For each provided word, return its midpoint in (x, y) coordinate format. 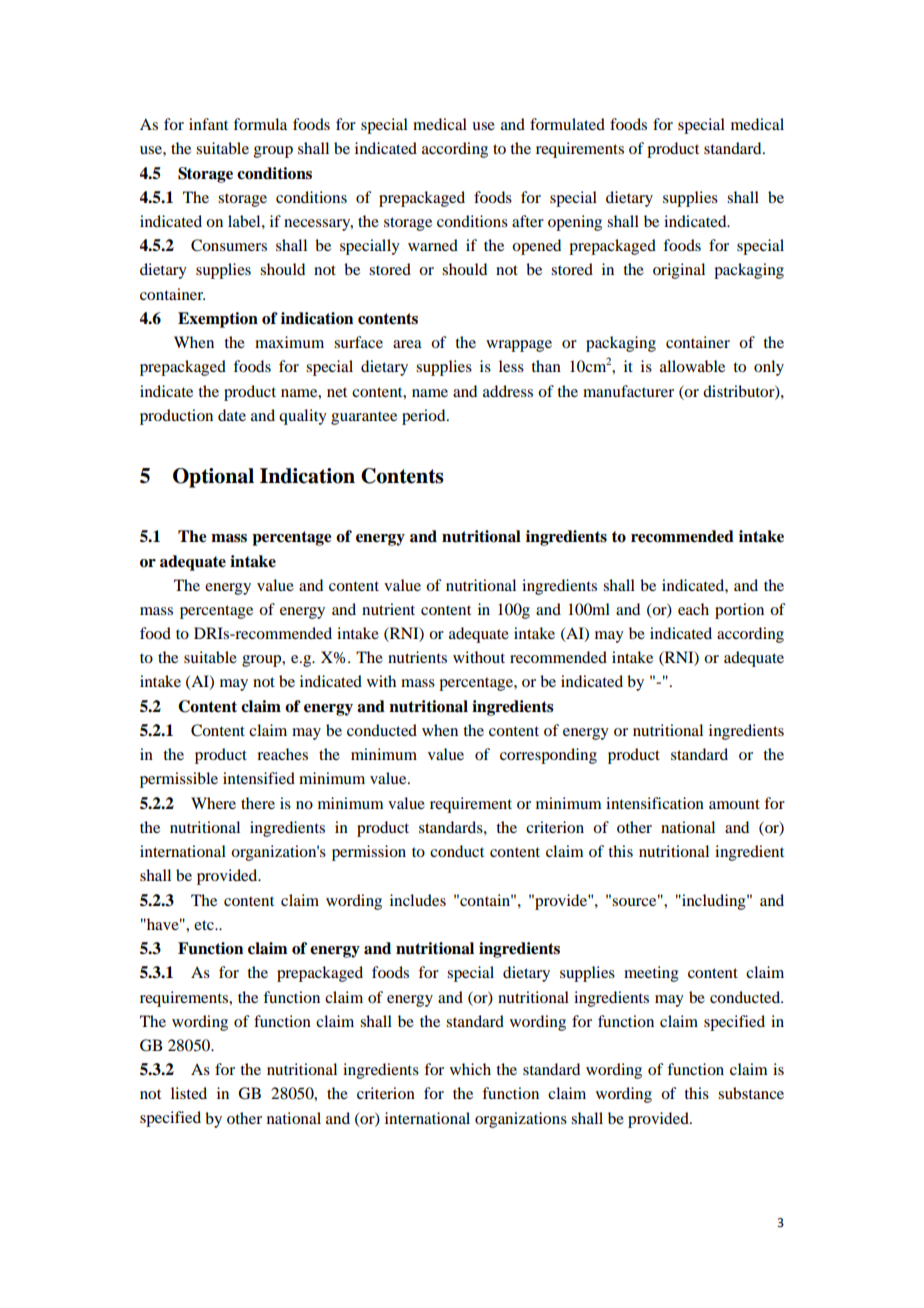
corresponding (548, 756)
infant (208, 124)
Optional (213, 478)
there (258, 803)
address (508, 391)
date (232, 415)
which (470, 1069)
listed (189, 1093)
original (679, 271)
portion (739, 611)
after (528, 221)
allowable (692, 366)
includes (418, 900)
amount (734, 804)
